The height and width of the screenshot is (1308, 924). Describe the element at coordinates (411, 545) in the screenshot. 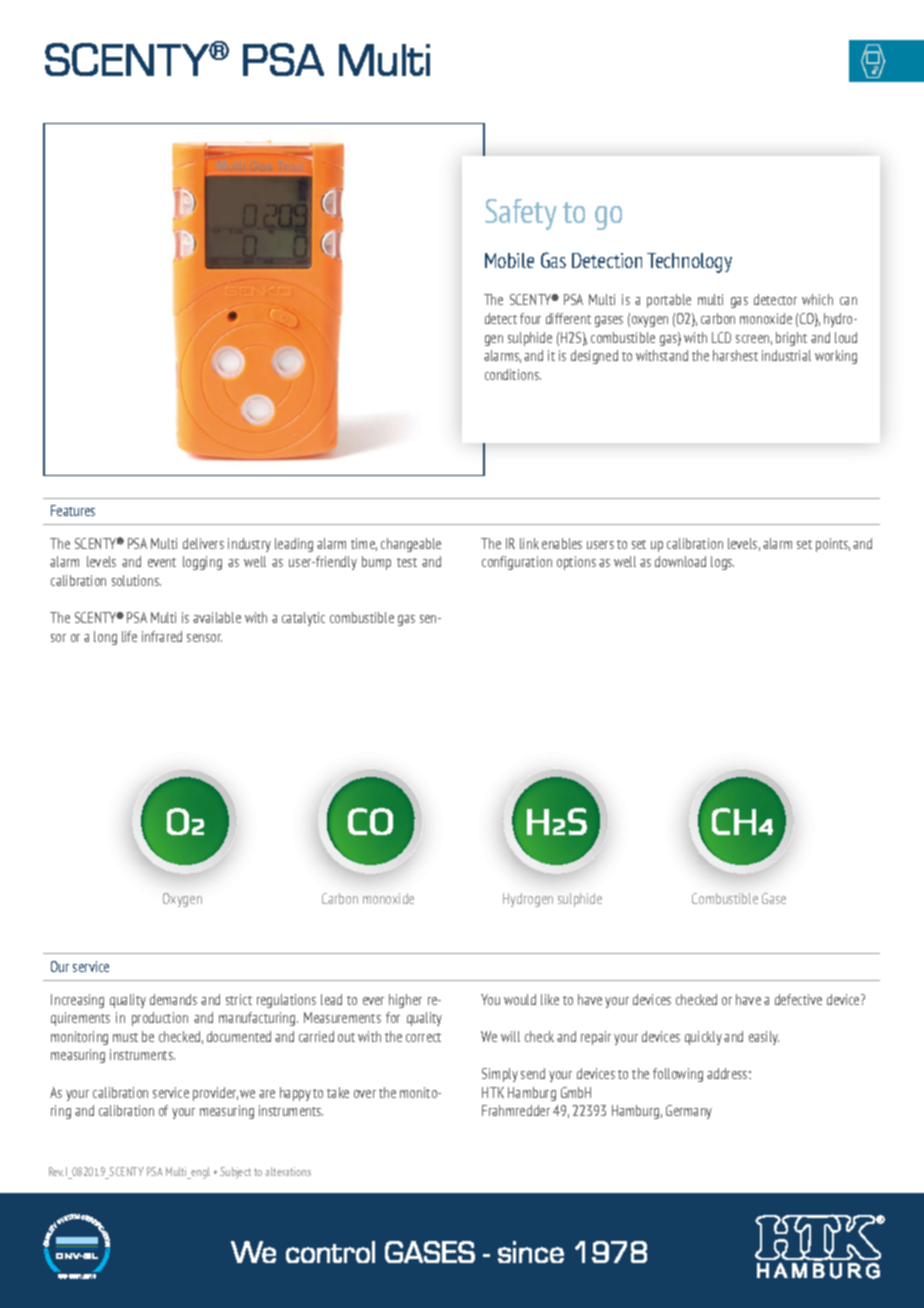

I see `changeable` at that location.
